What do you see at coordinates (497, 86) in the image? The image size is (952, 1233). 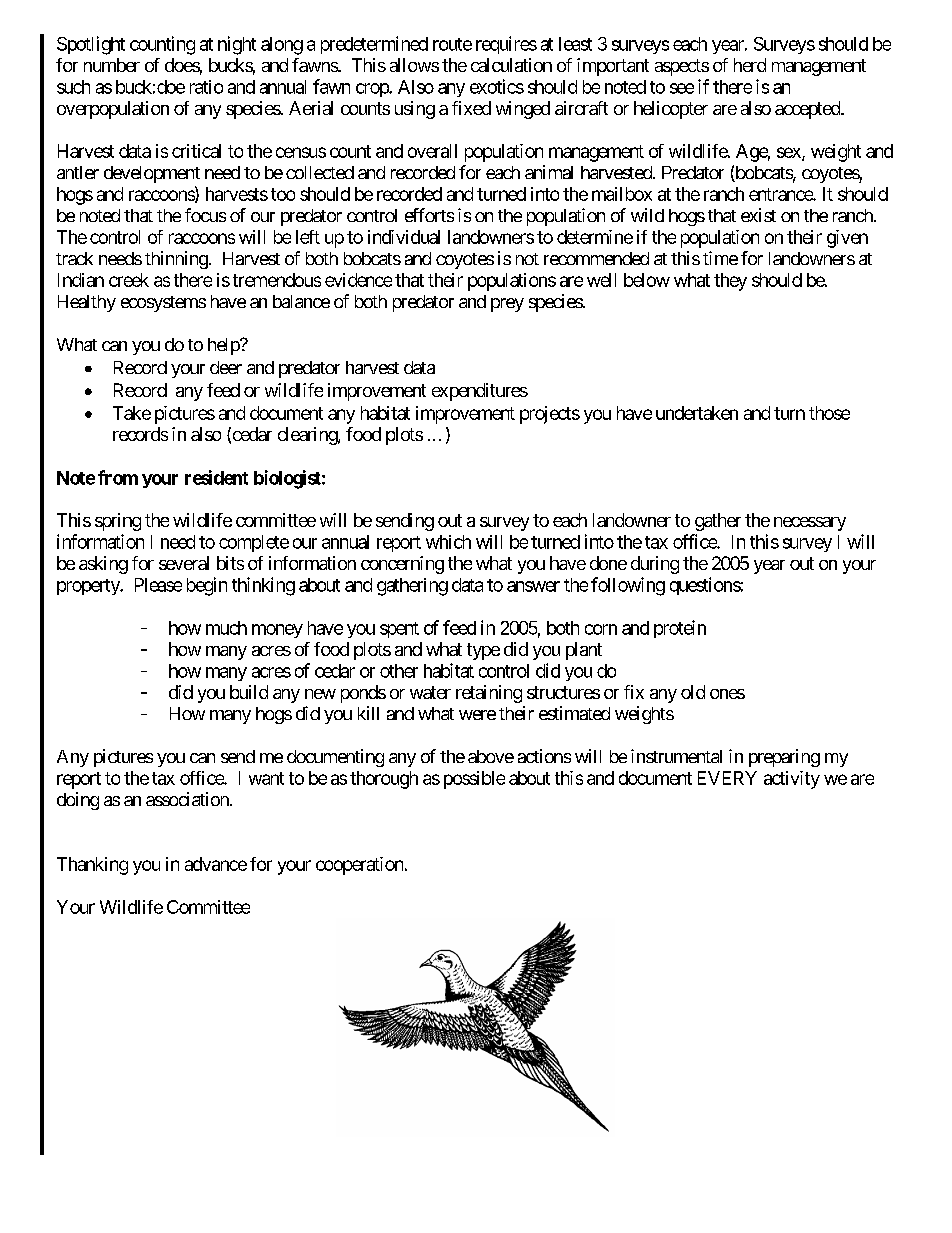 I see `exotics` at bounding box center [497, 86].
